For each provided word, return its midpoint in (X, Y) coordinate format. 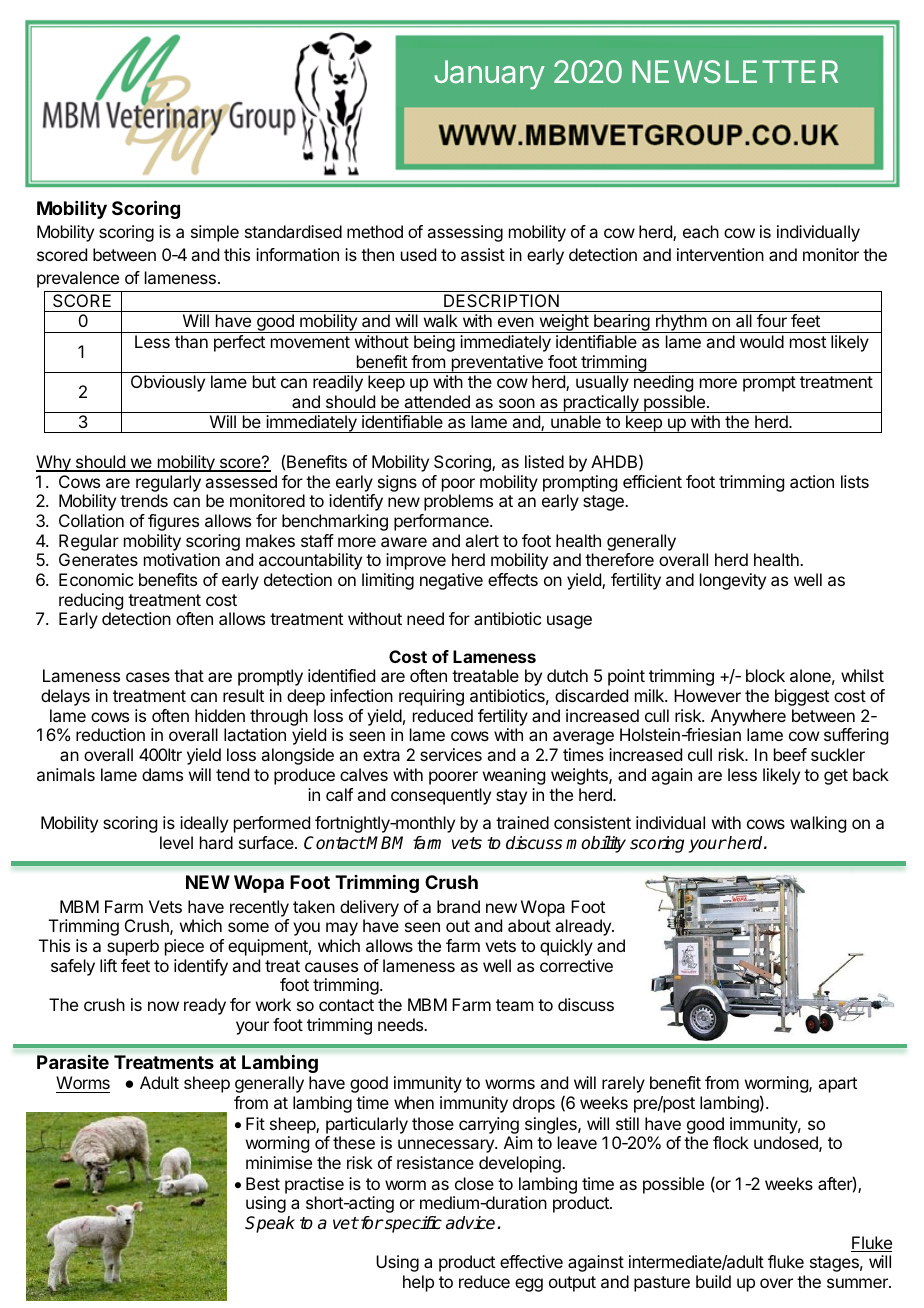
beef (790, 754)
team (514, 1005)
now (163, 1006)
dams (162, 774)
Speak (270, 1224)
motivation (182, 559)
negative (451, 581)
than (191, 341)
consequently (441, 796)
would (762, 341)
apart (837, 1085)
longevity (733, 581)
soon (517, 403)
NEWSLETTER (735, 71)
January (489, 75)
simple (215, 233)
